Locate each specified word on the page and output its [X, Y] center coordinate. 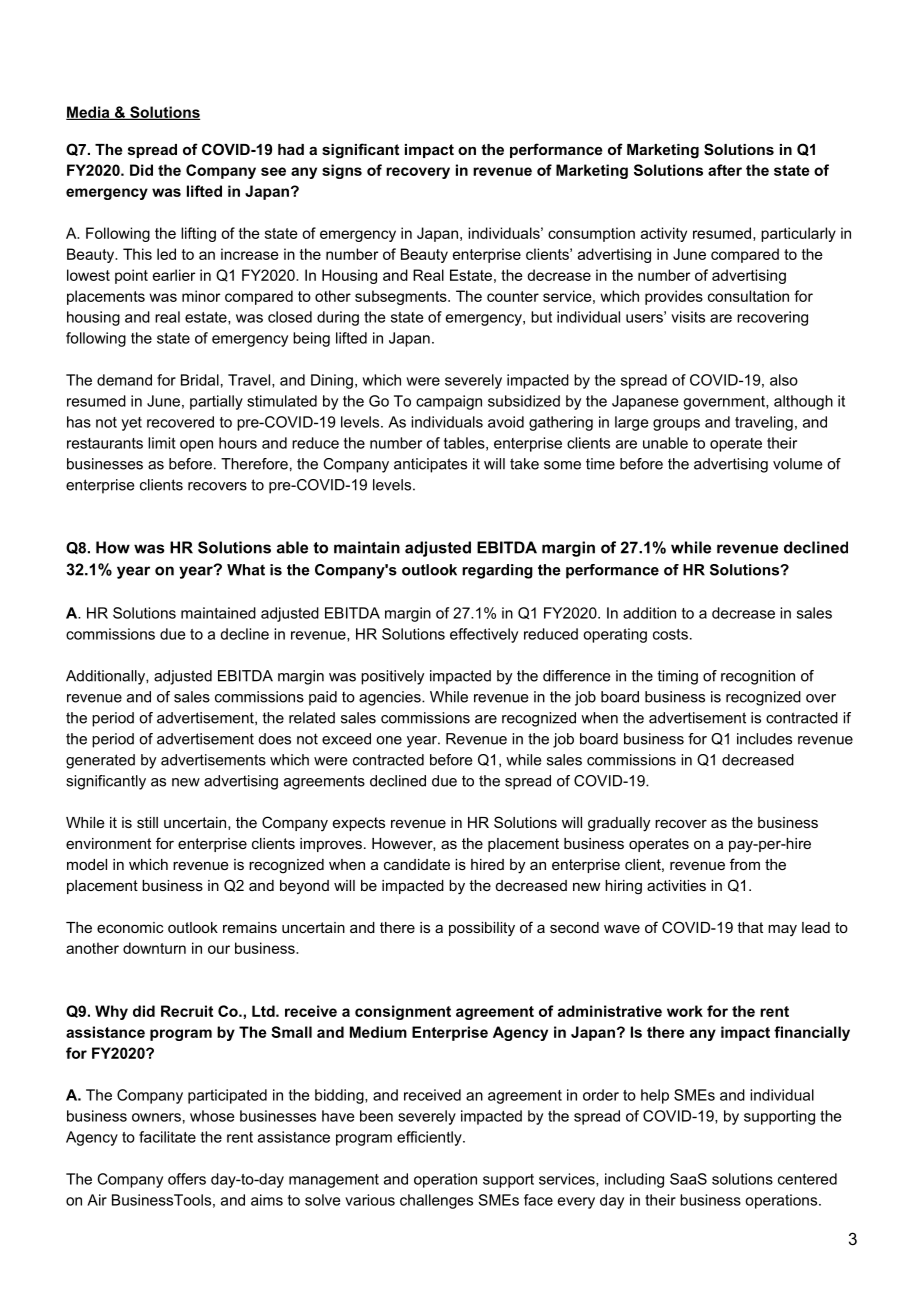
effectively [484, 635]
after [725, 170]
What [246, 570]
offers [187, 1179]
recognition [758, 677]
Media [89, 113]
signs [342, 171]
